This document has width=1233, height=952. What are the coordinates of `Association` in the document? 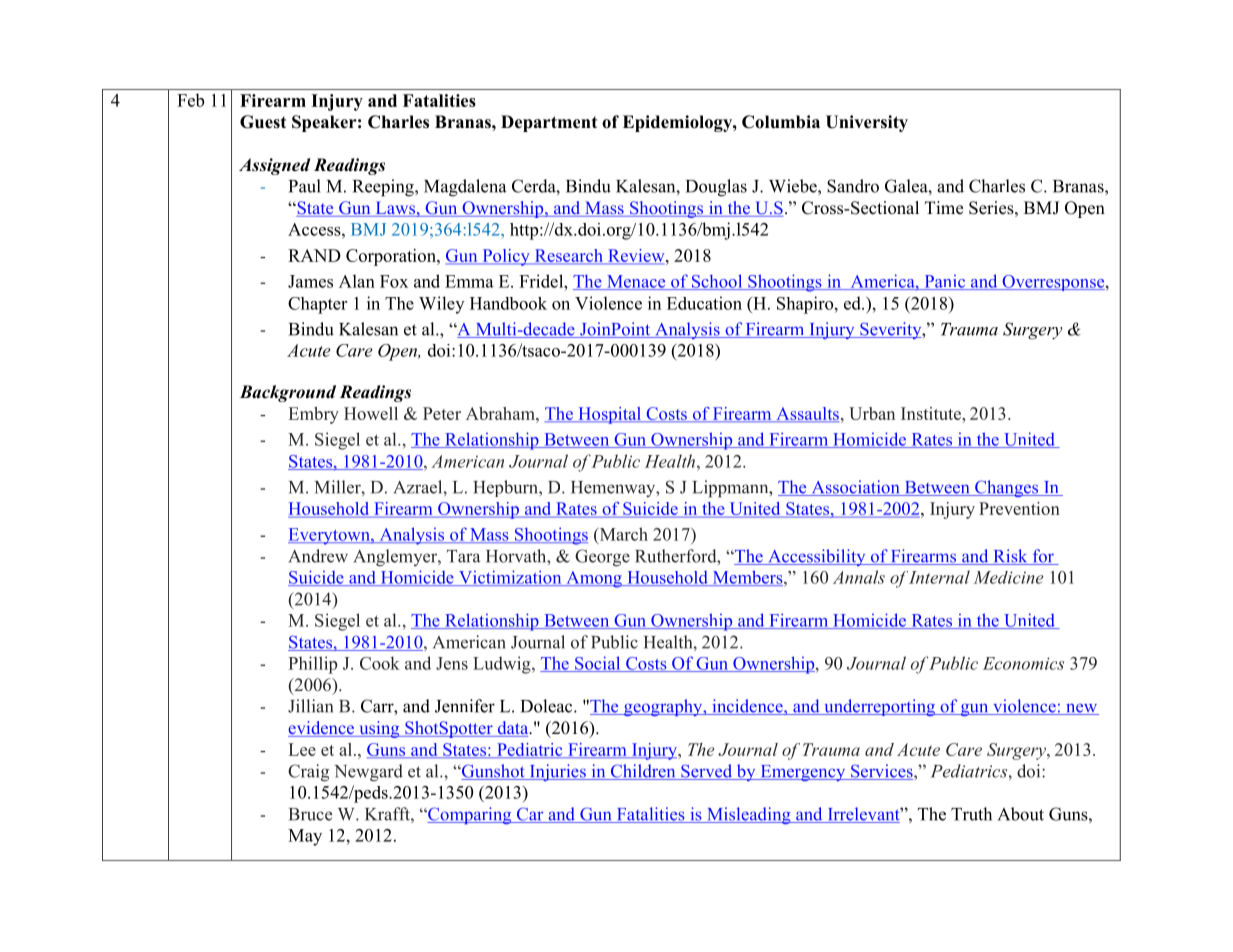 It's located at (855, 488).
